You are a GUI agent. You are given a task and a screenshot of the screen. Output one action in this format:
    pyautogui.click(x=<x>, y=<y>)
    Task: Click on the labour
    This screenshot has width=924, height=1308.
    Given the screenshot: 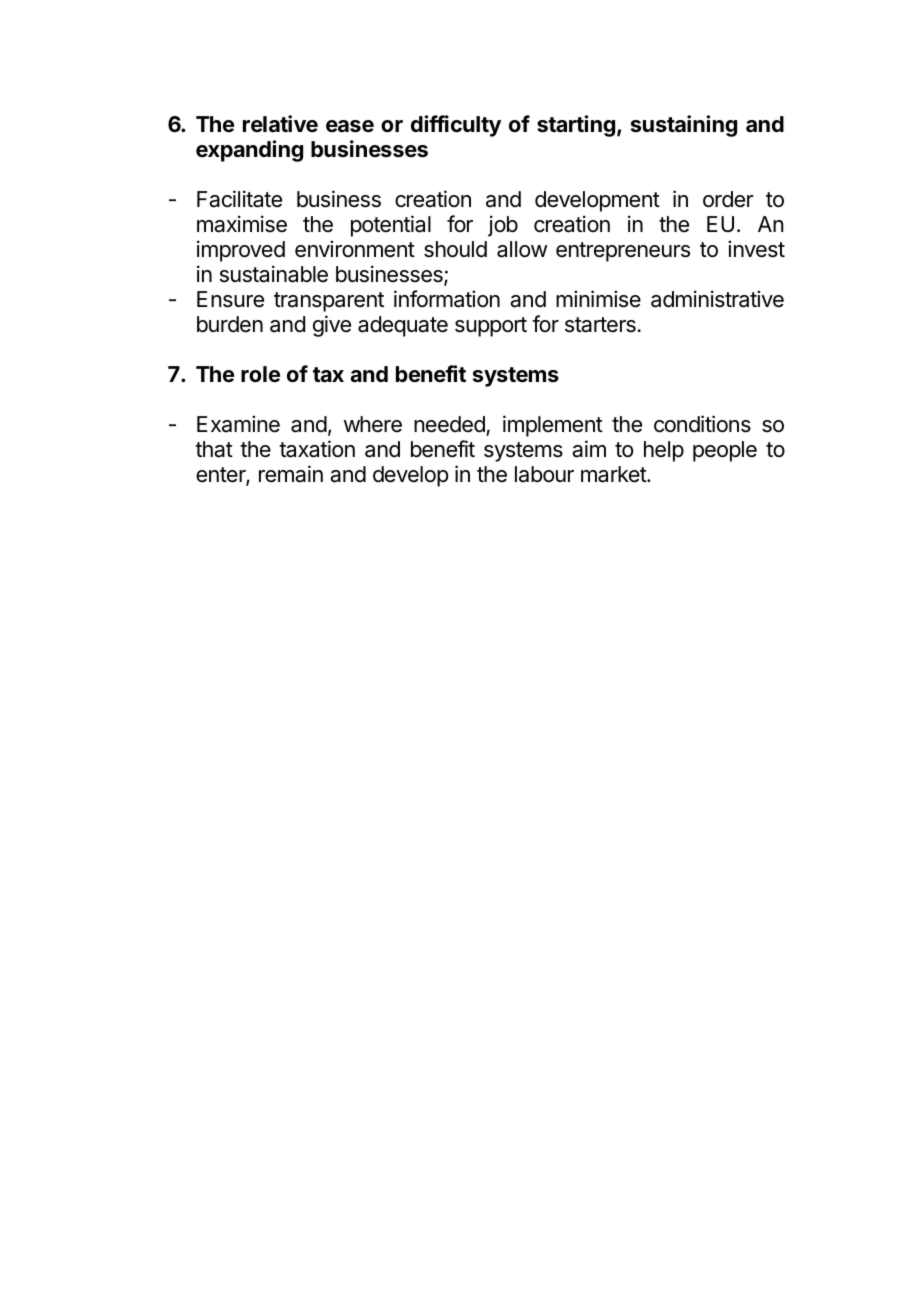 What is the action you would take?
    pyautogui.click(x=544, y=474)
